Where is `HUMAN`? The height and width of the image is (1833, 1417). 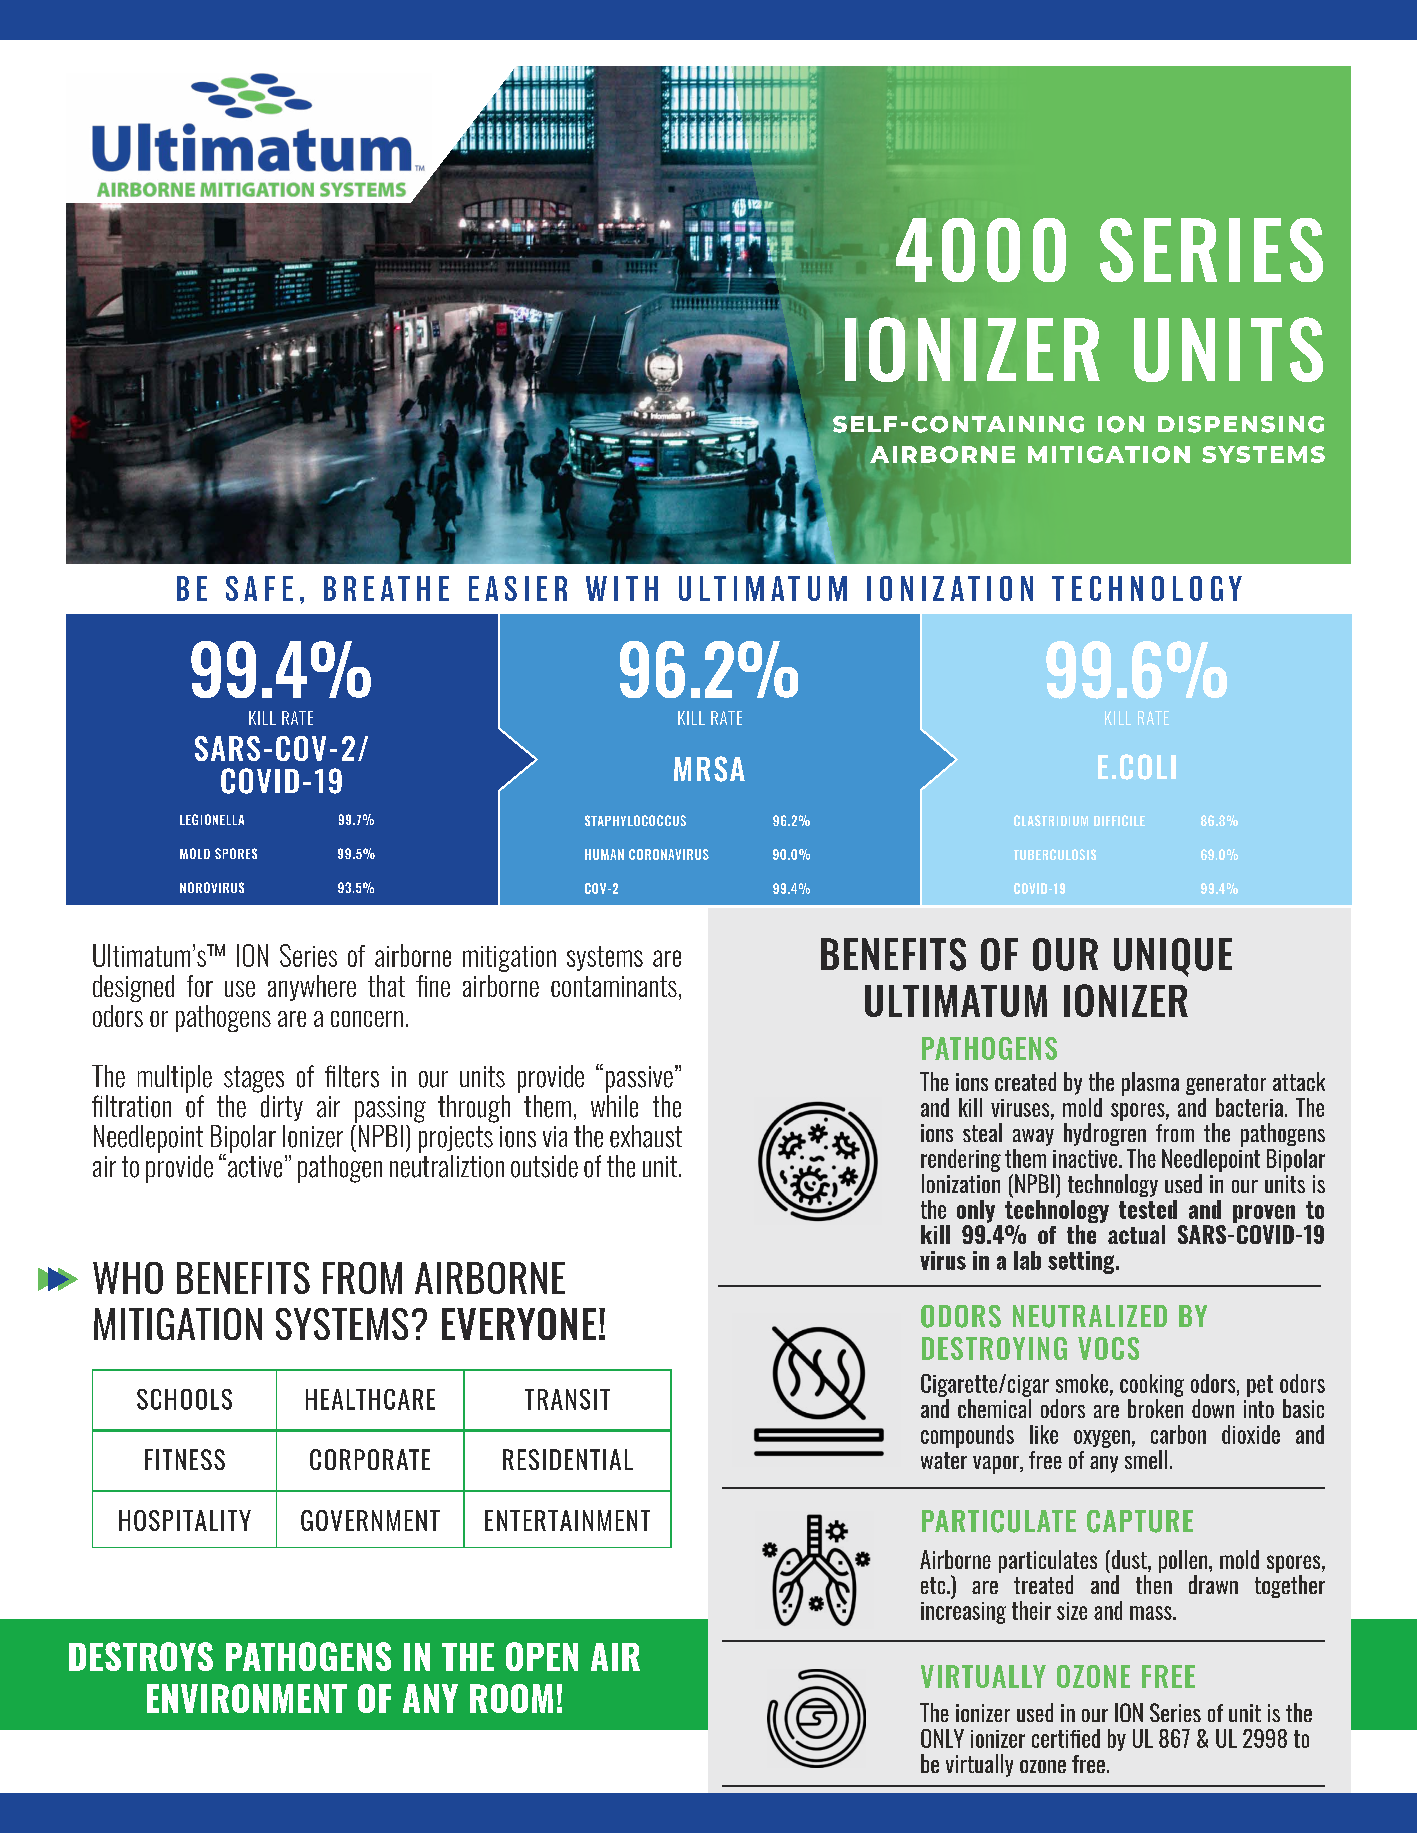
HUMAN is located at coordinates (604, 854).
